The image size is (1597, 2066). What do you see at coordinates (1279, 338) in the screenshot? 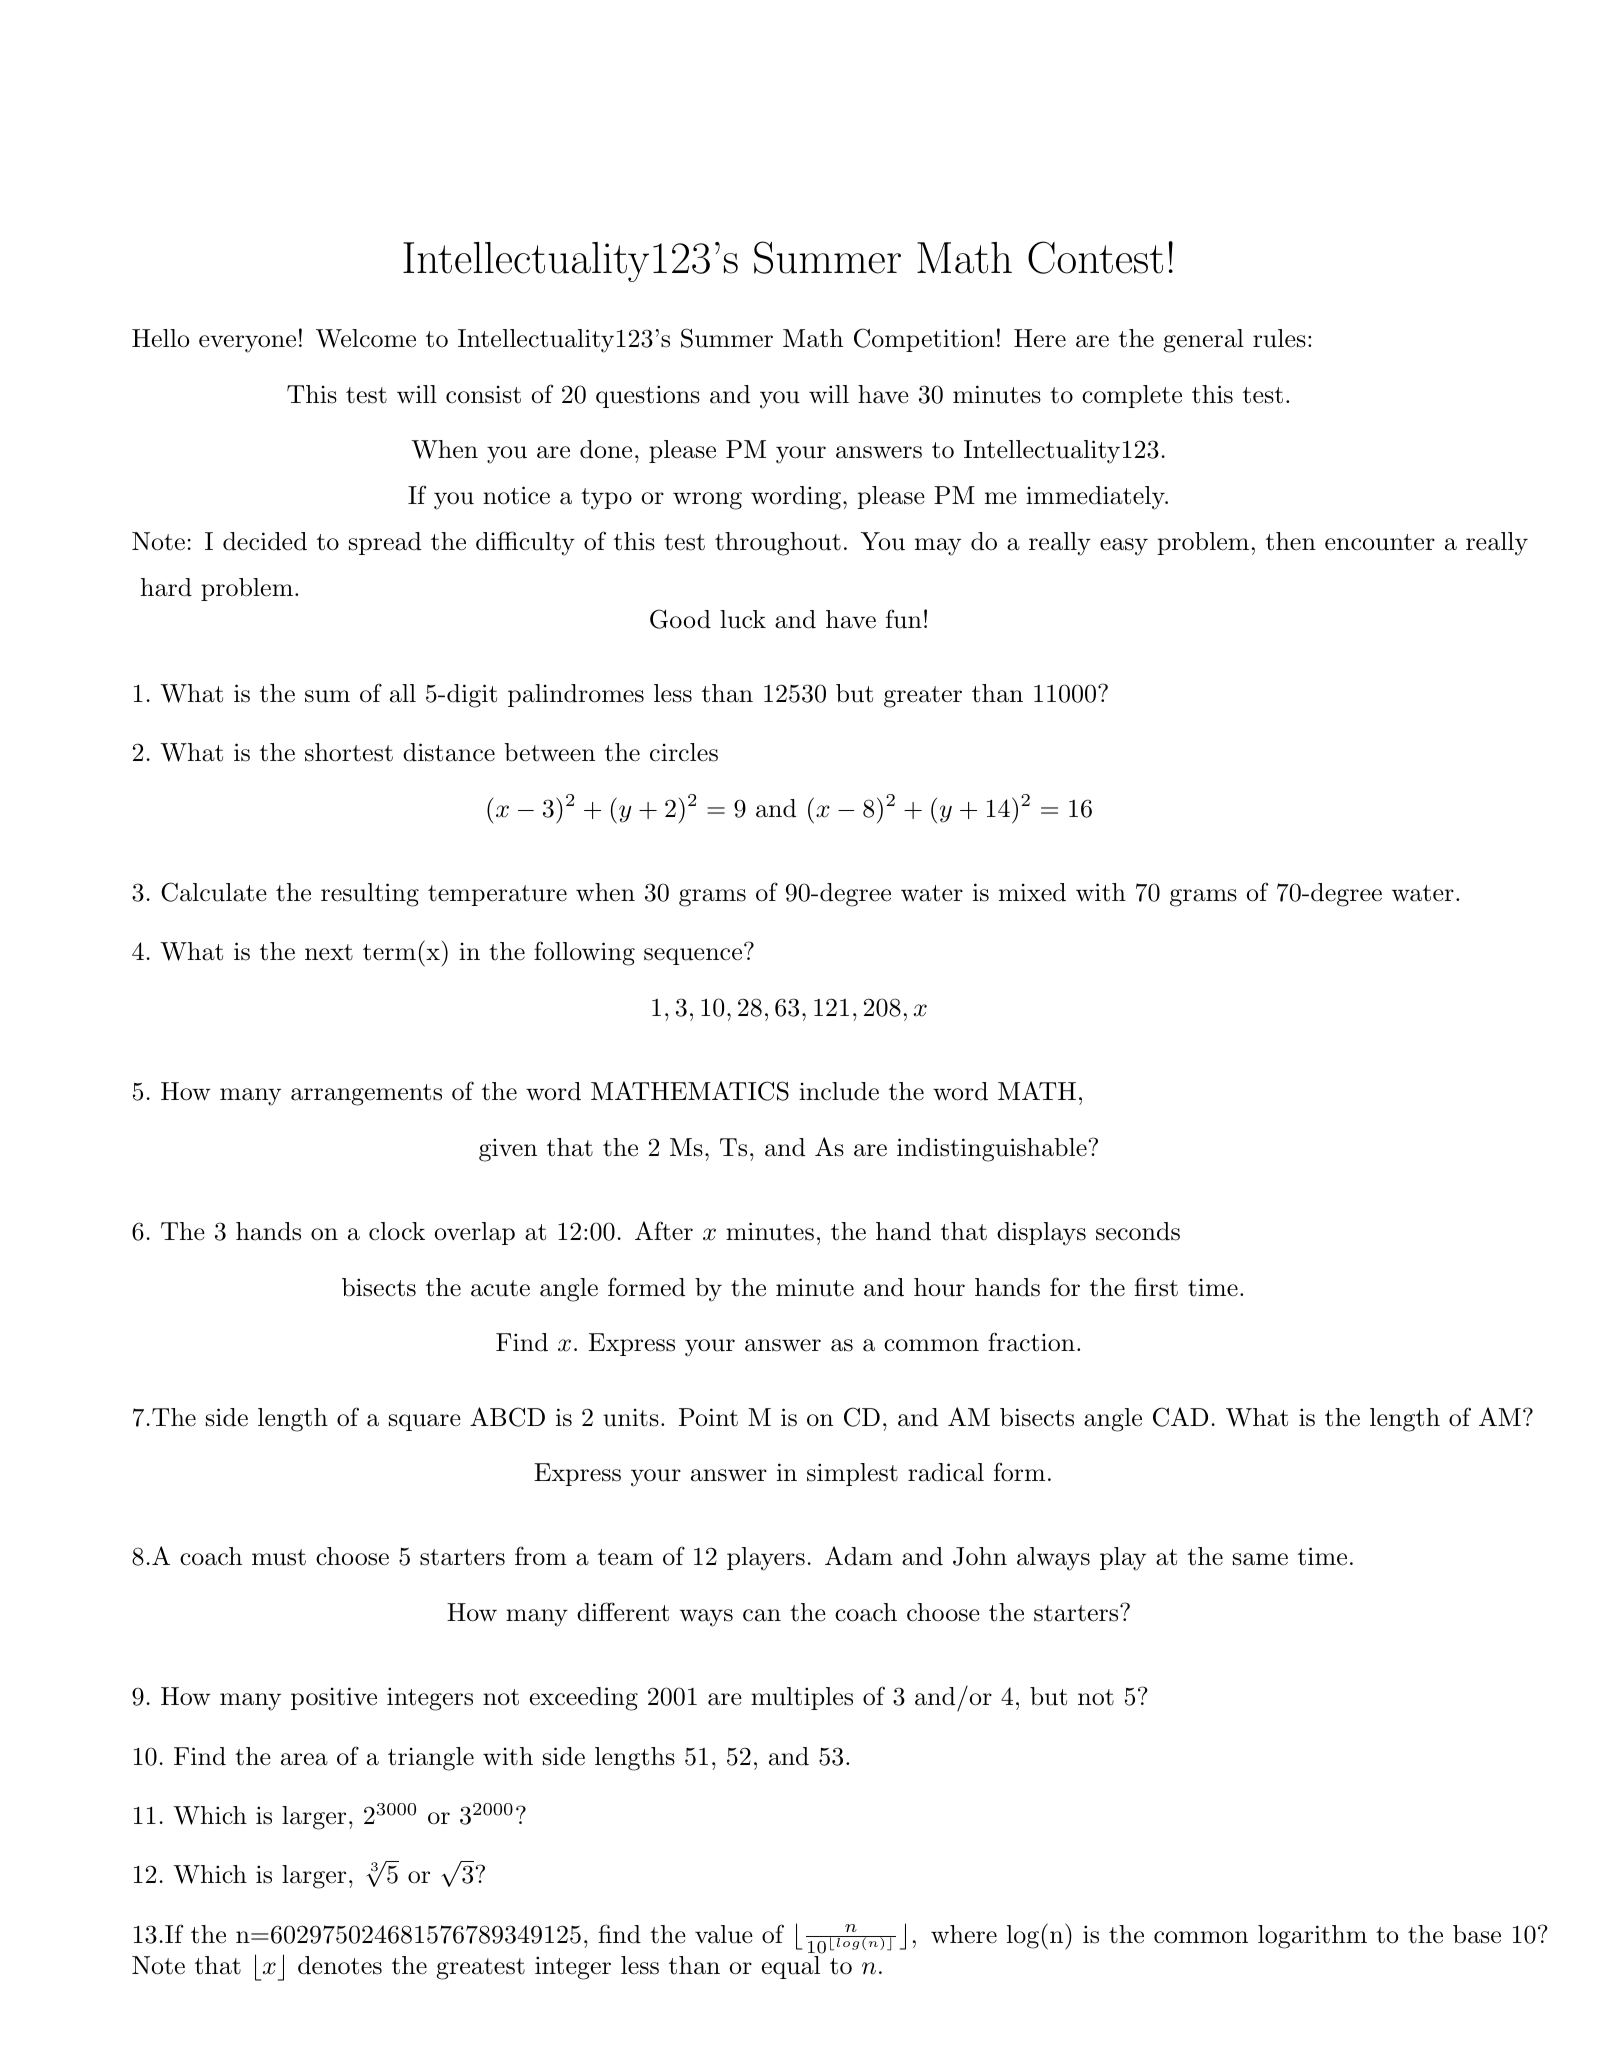
I see `rules` at bounding box center [1279, 338].
